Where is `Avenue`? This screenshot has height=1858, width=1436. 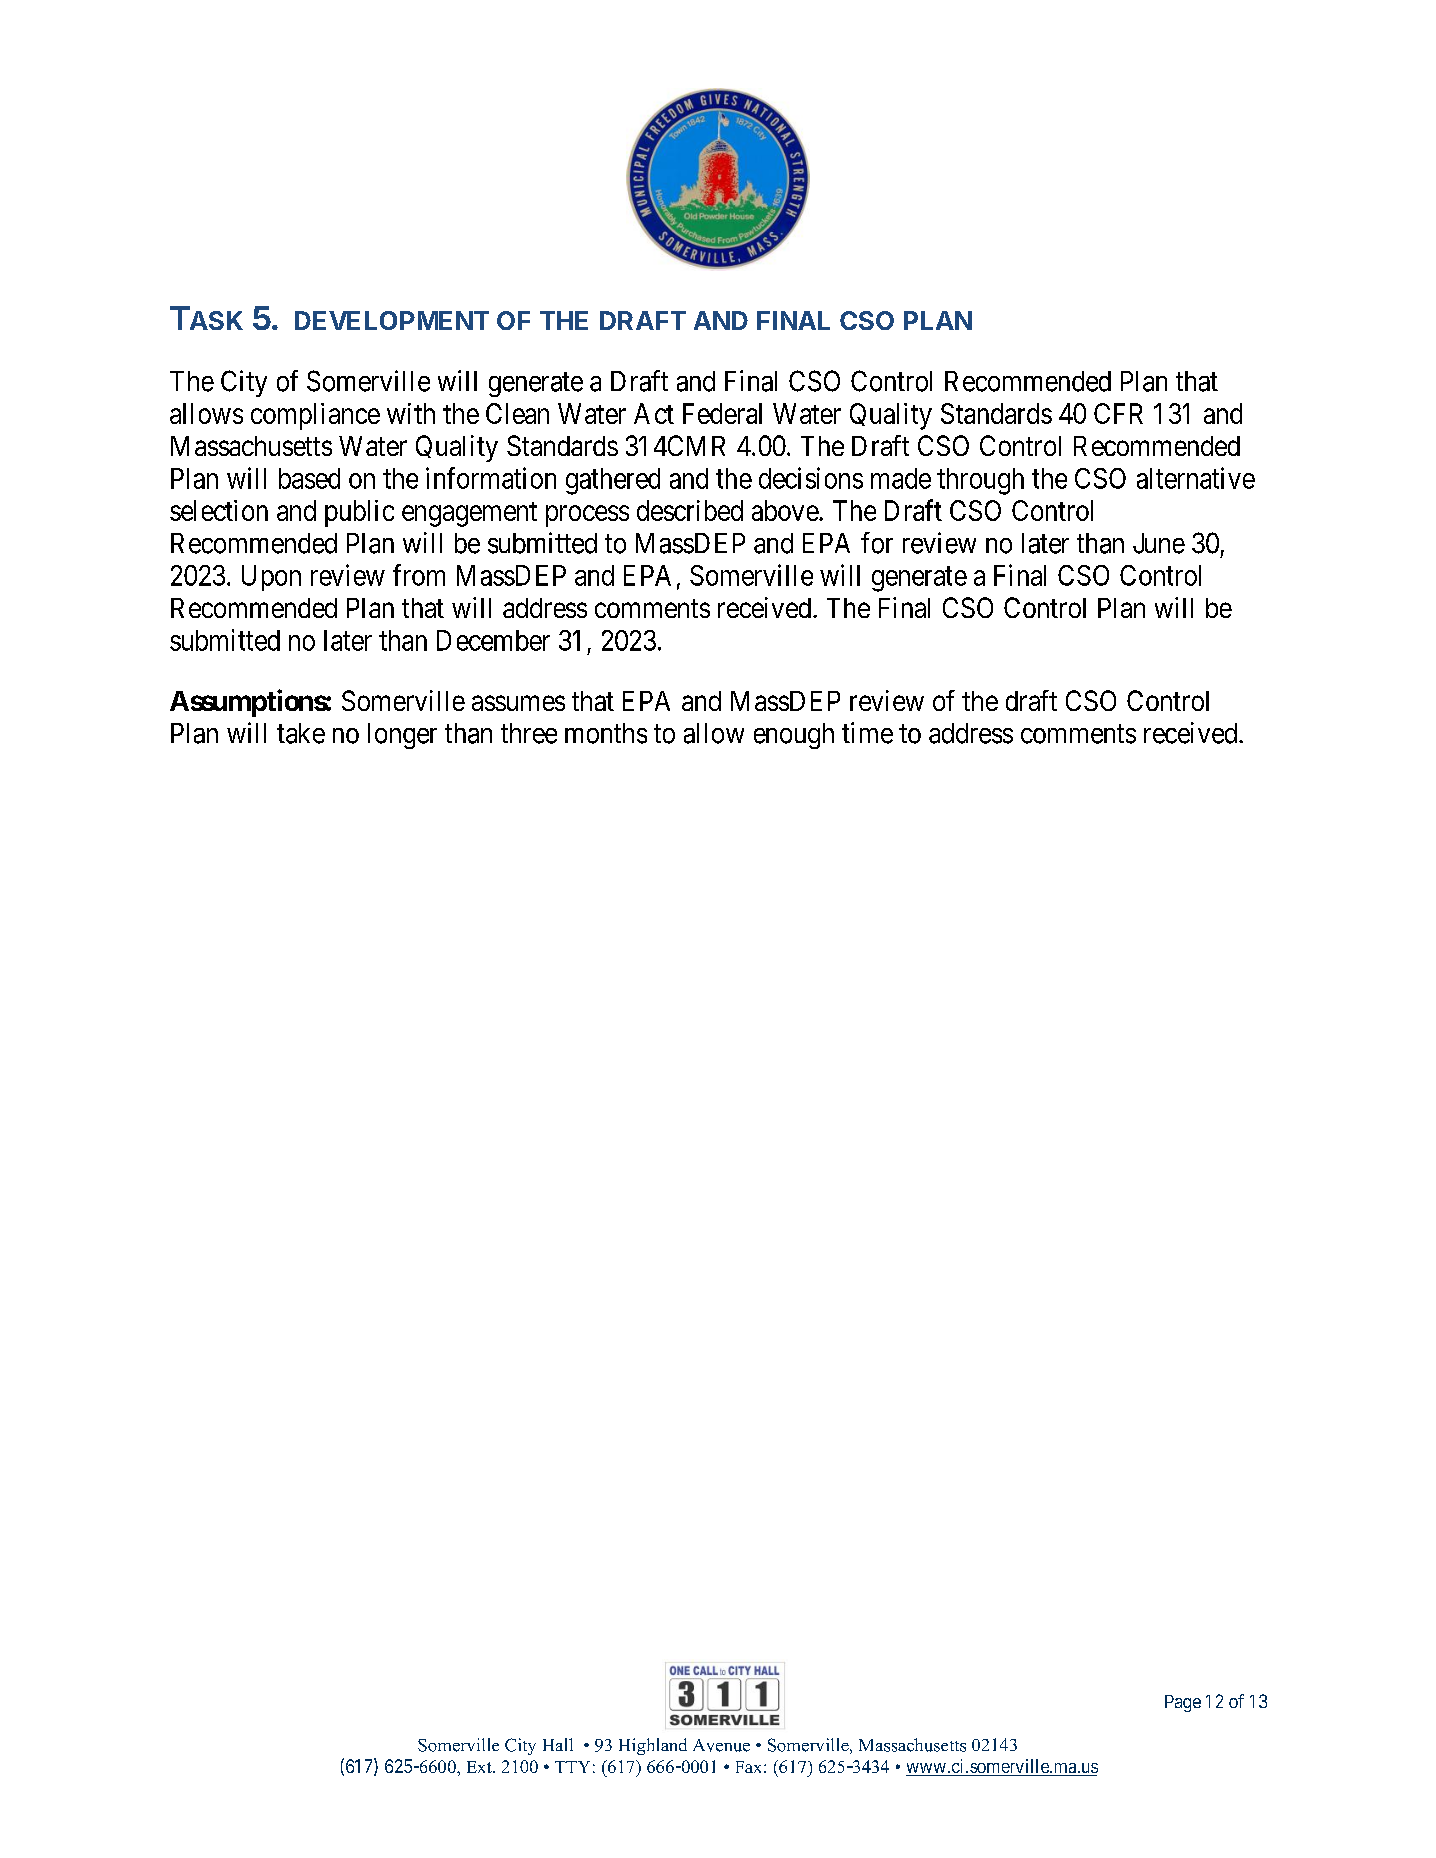
Avenue is located at coordinates (721, 1745).
